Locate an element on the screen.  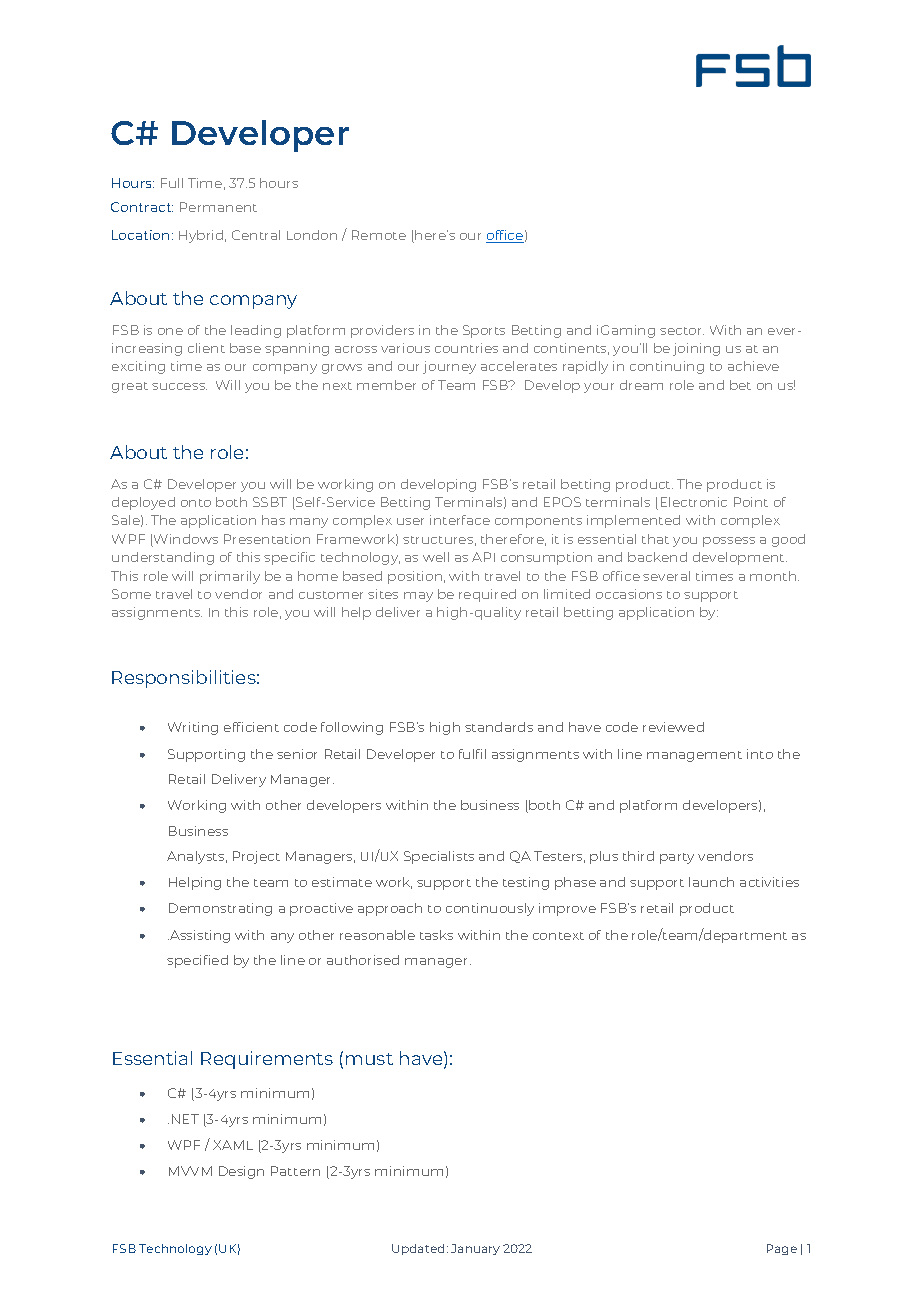
Writing is located at coordinates (193, 728).
